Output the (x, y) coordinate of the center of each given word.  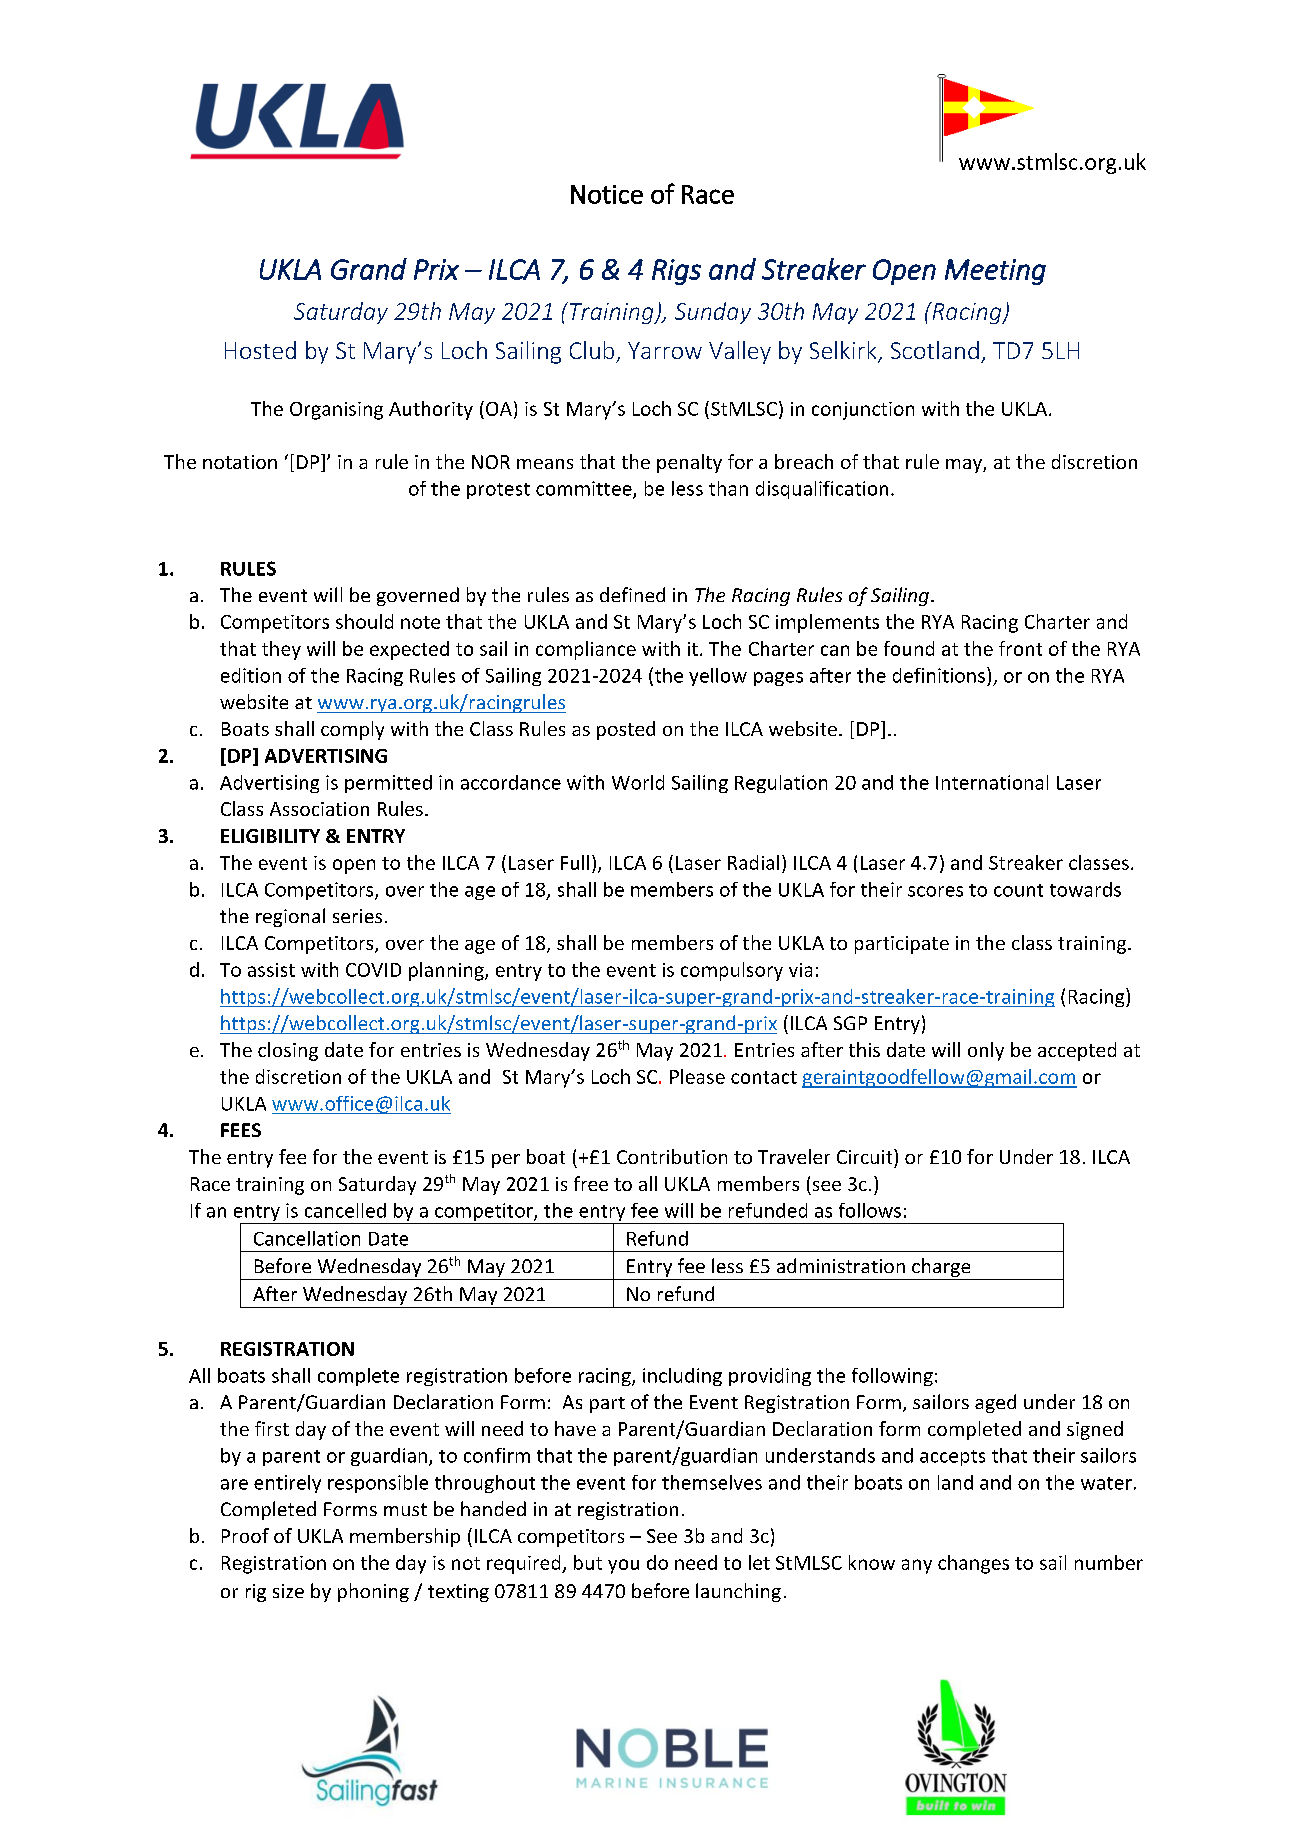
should (364, 621)
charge (941, 1269)
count (1018, 890)
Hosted (260, 350)
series (357, 916)
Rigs (676, 272)
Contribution (672, 1156)
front (1020, 648)
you (623, 1566)
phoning (373, 1592)
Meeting (995, 272)
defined (632, 594)
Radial (753, 862)
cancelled (345, 1210)
